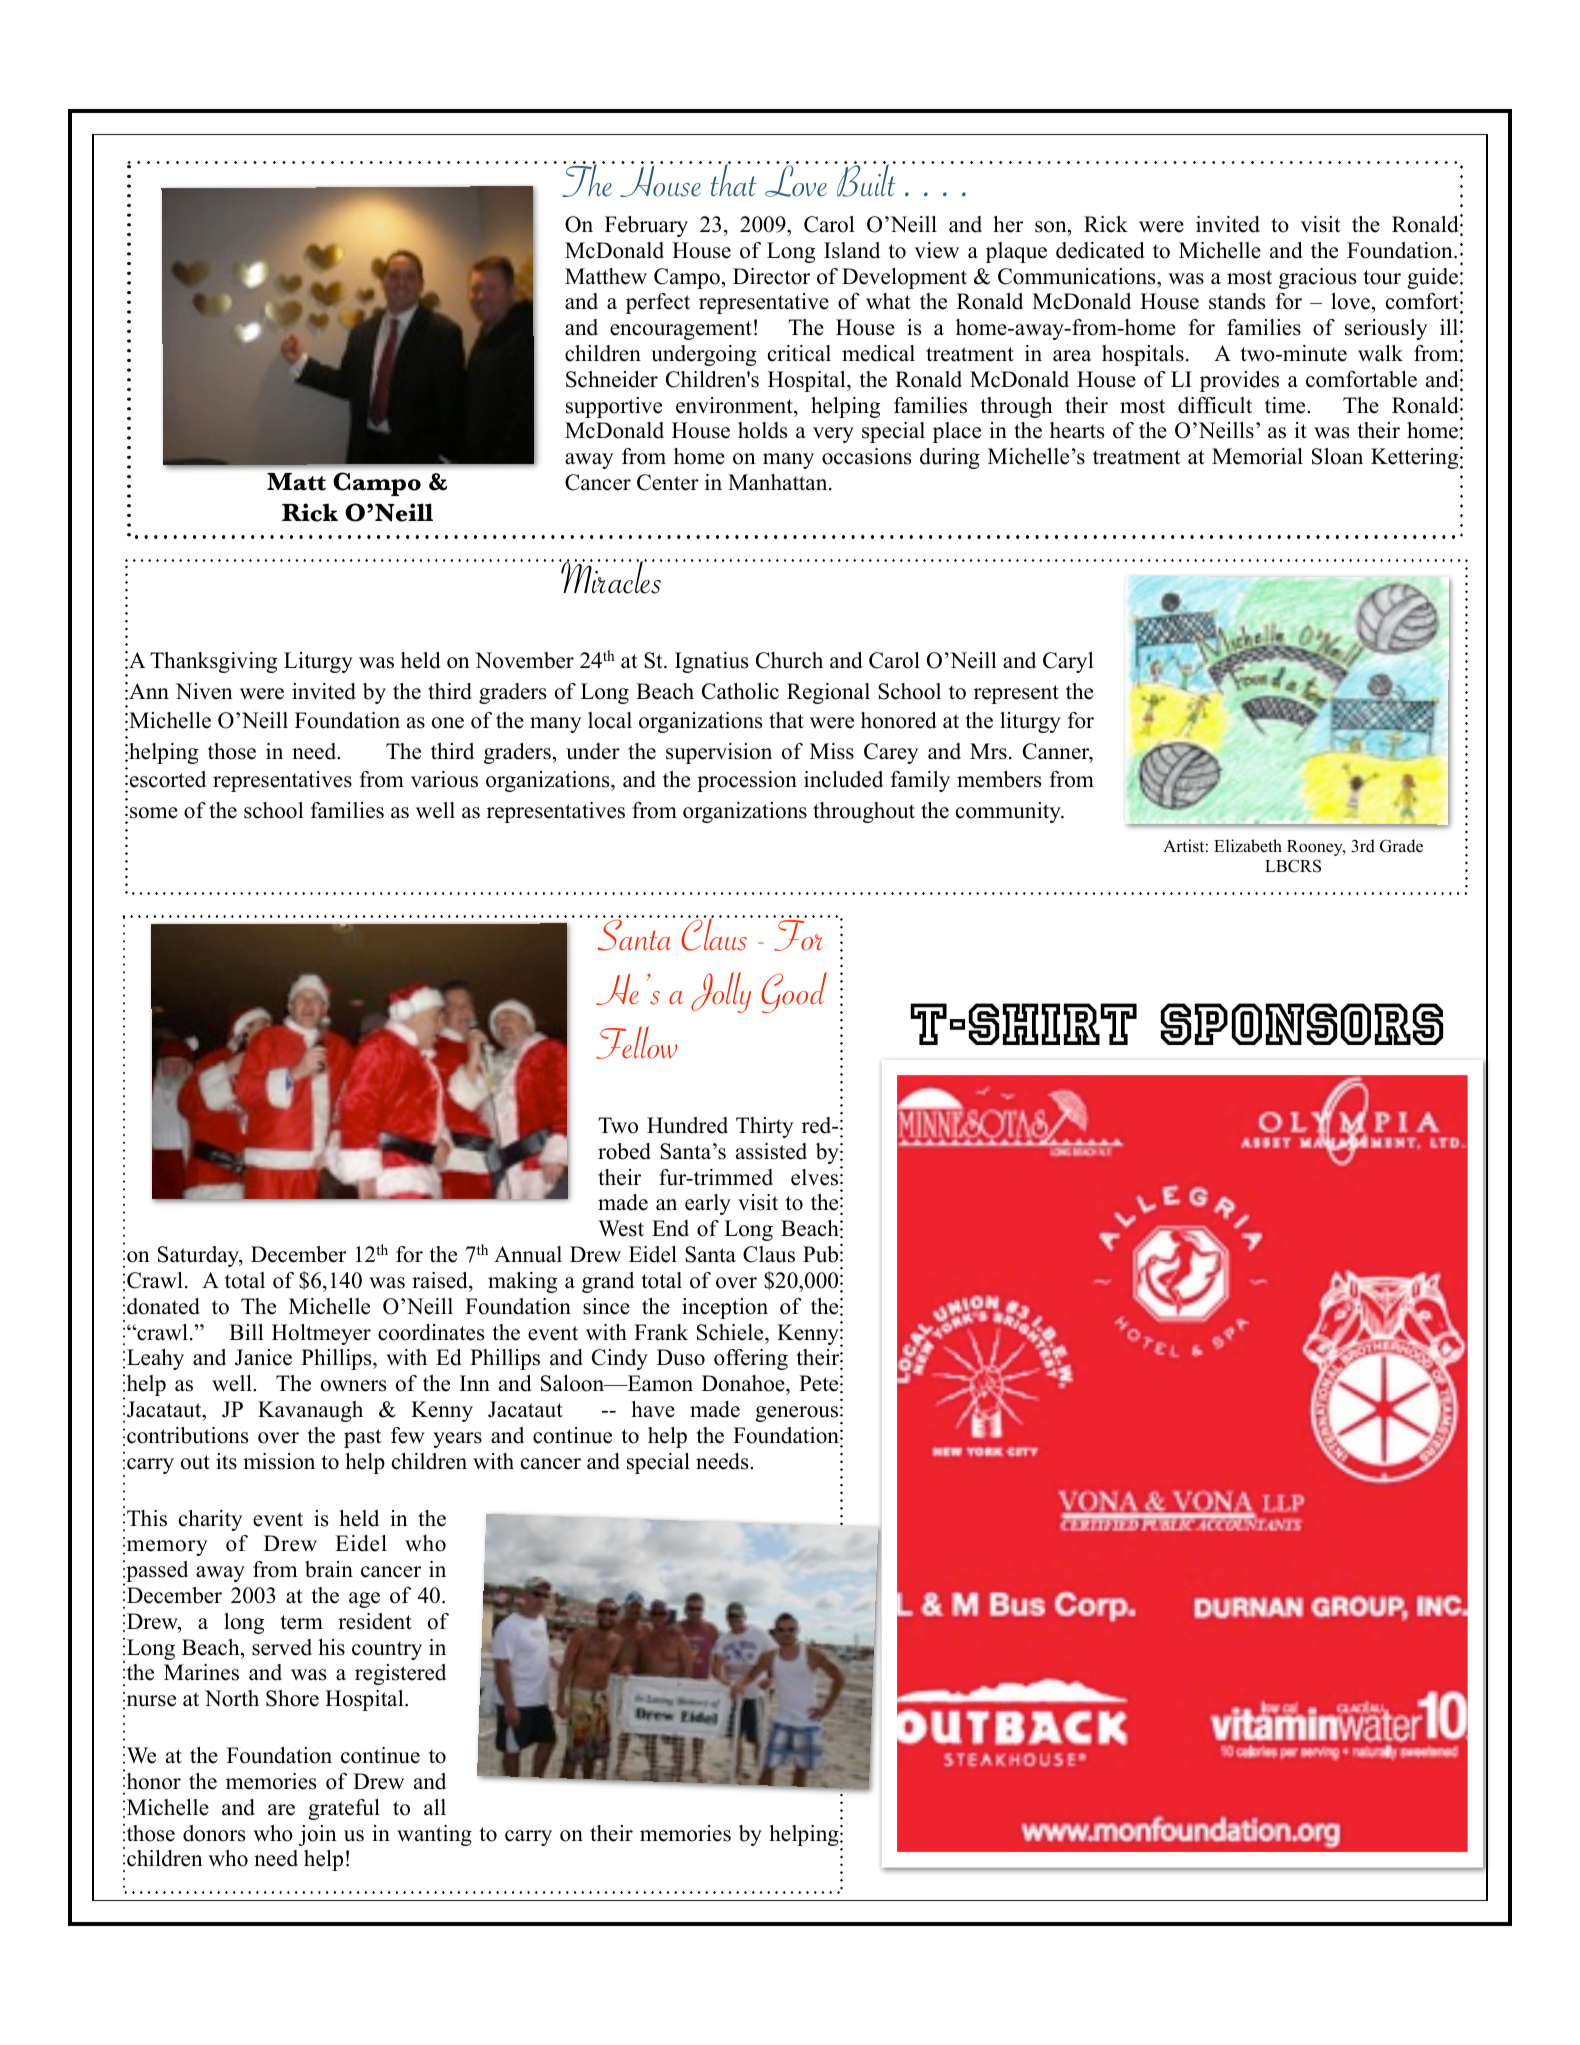 The width and height of the image is (1580, 2045). I want to click on Kavanaugh, so click(310, 1411).
